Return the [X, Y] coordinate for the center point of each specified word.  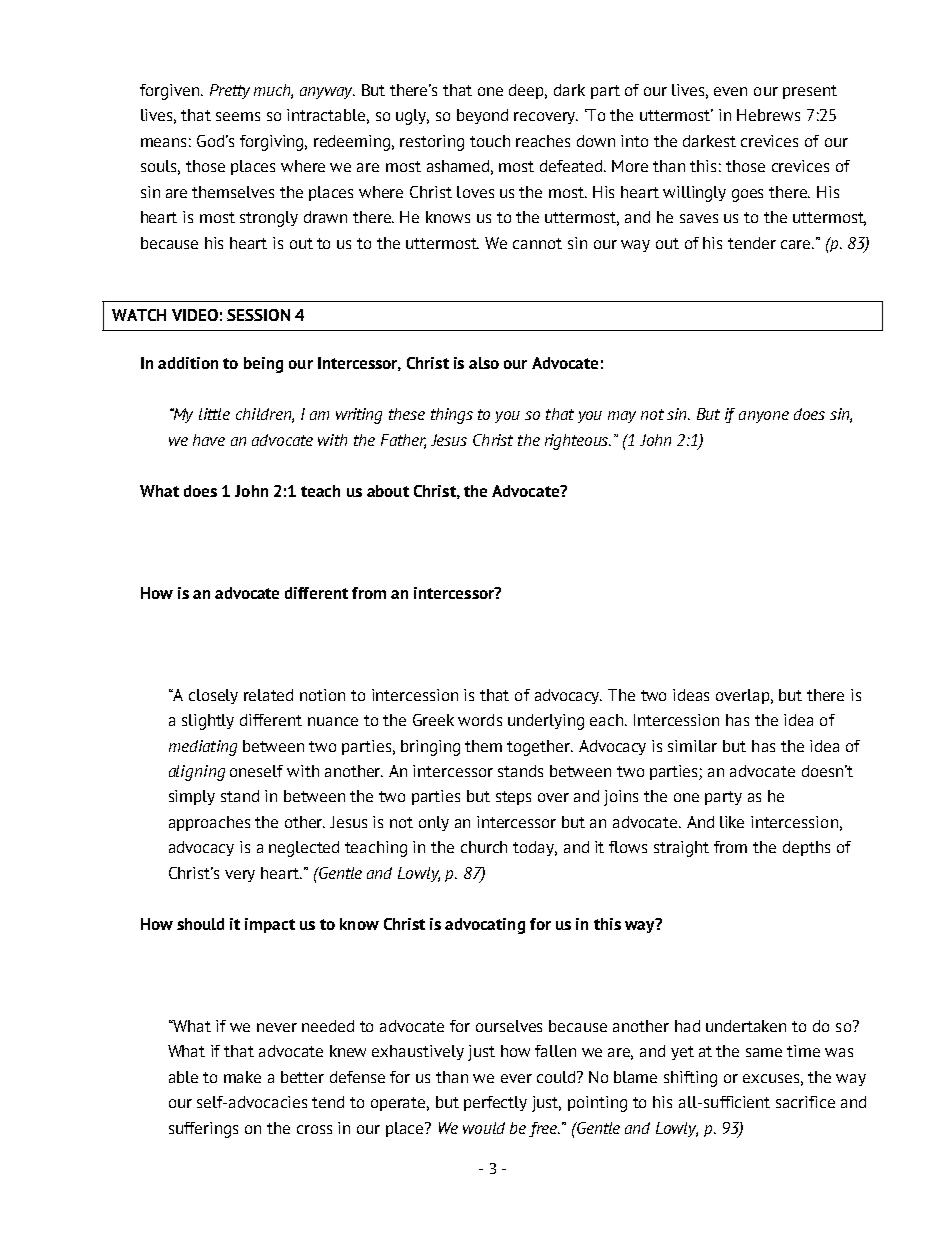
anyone [764, 417]
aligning [197, 773]
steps [513, 798]
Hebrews [768, 115]
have [209, 440]
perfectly [495, 1103]
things [452, 416]
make [242, 1077]
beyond [482, 116]
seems [238, 116]
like [732, 822]
